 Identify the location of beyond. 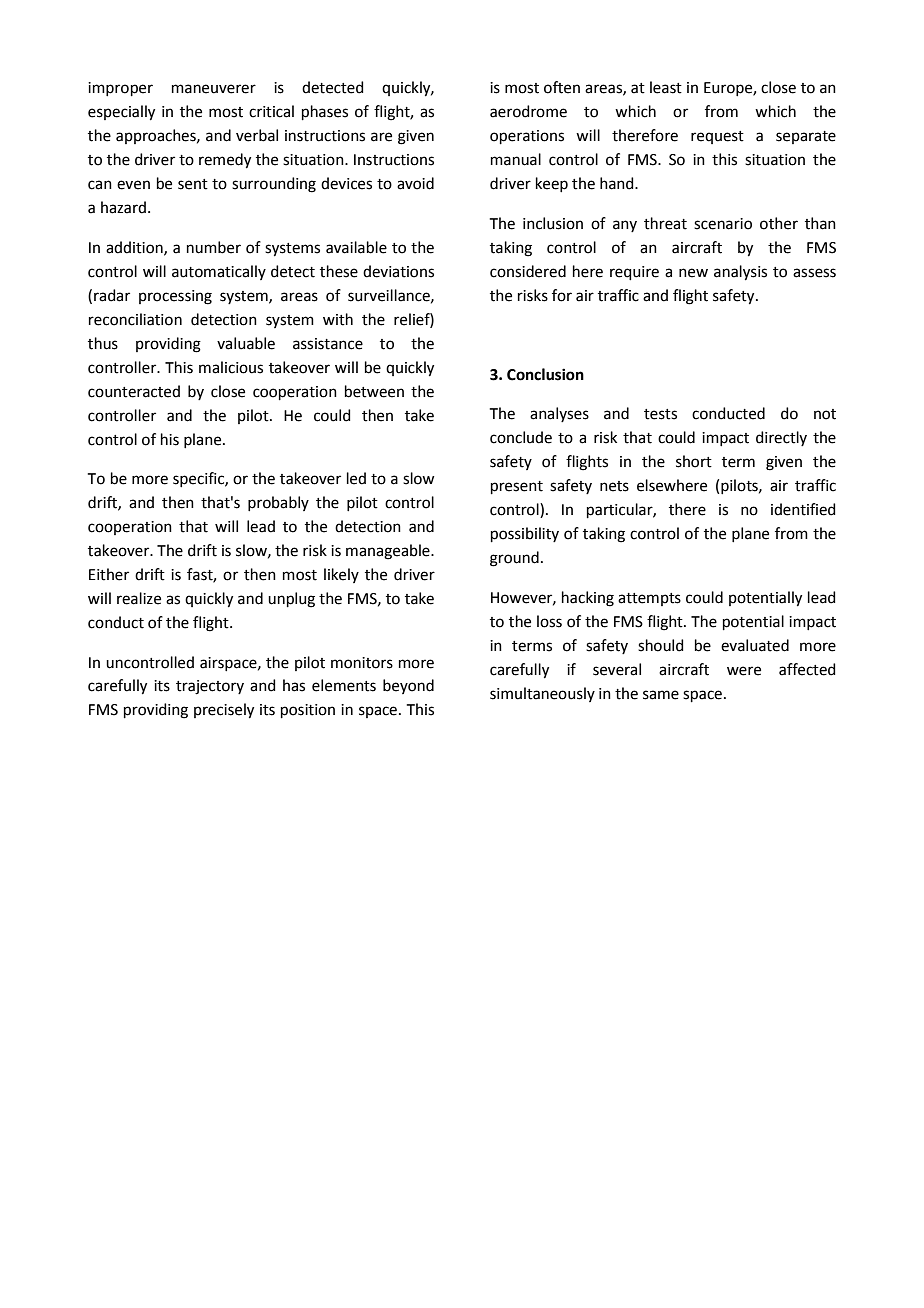
(408, 686).
